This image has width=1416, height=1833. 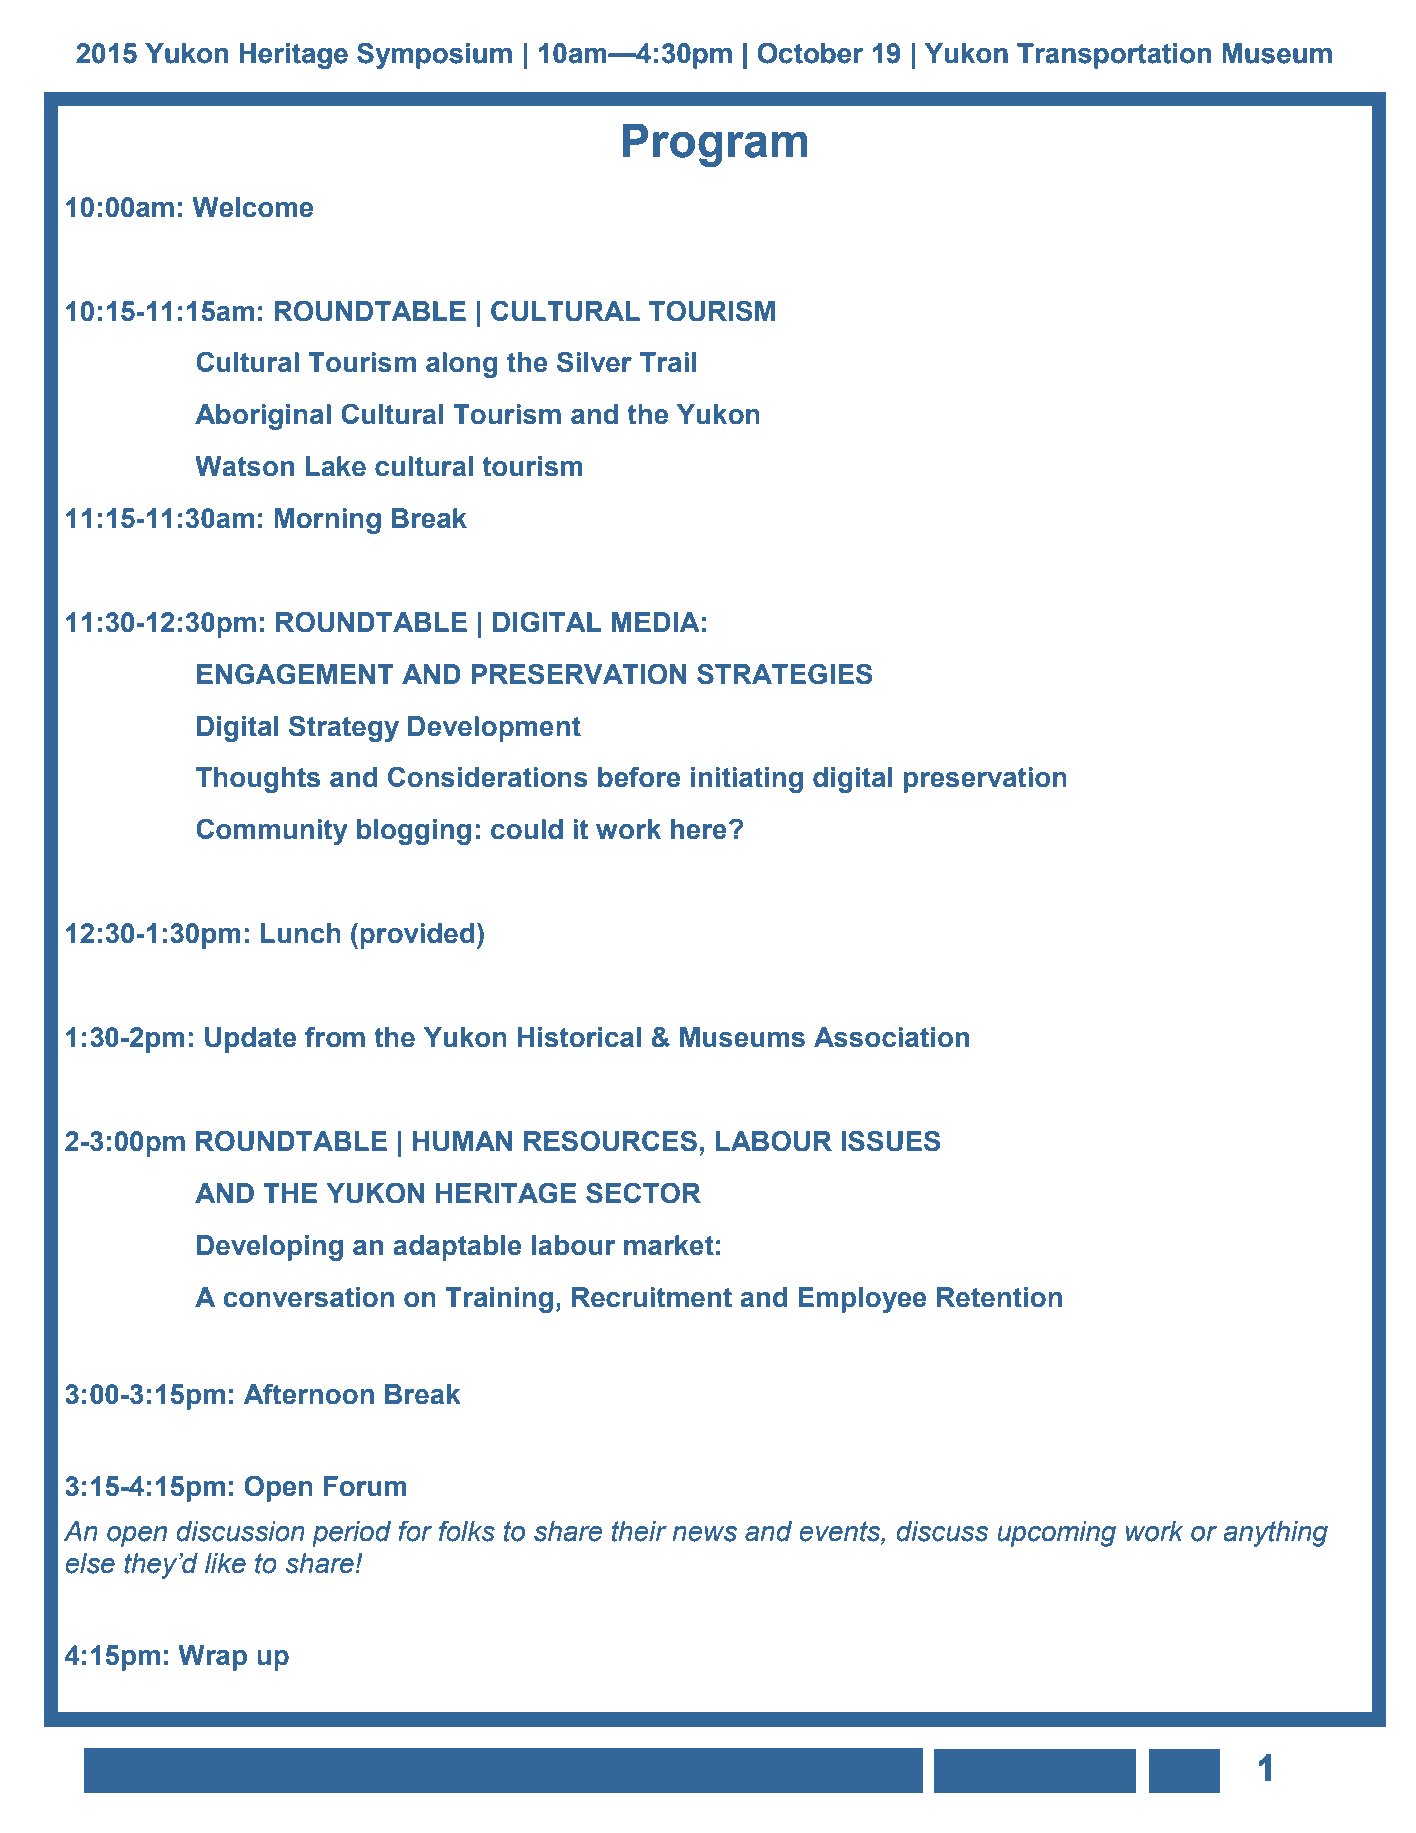 What do you see at coordinates (704, 1534) in the image?
I see `news` at bounding box center [704, 1534].
